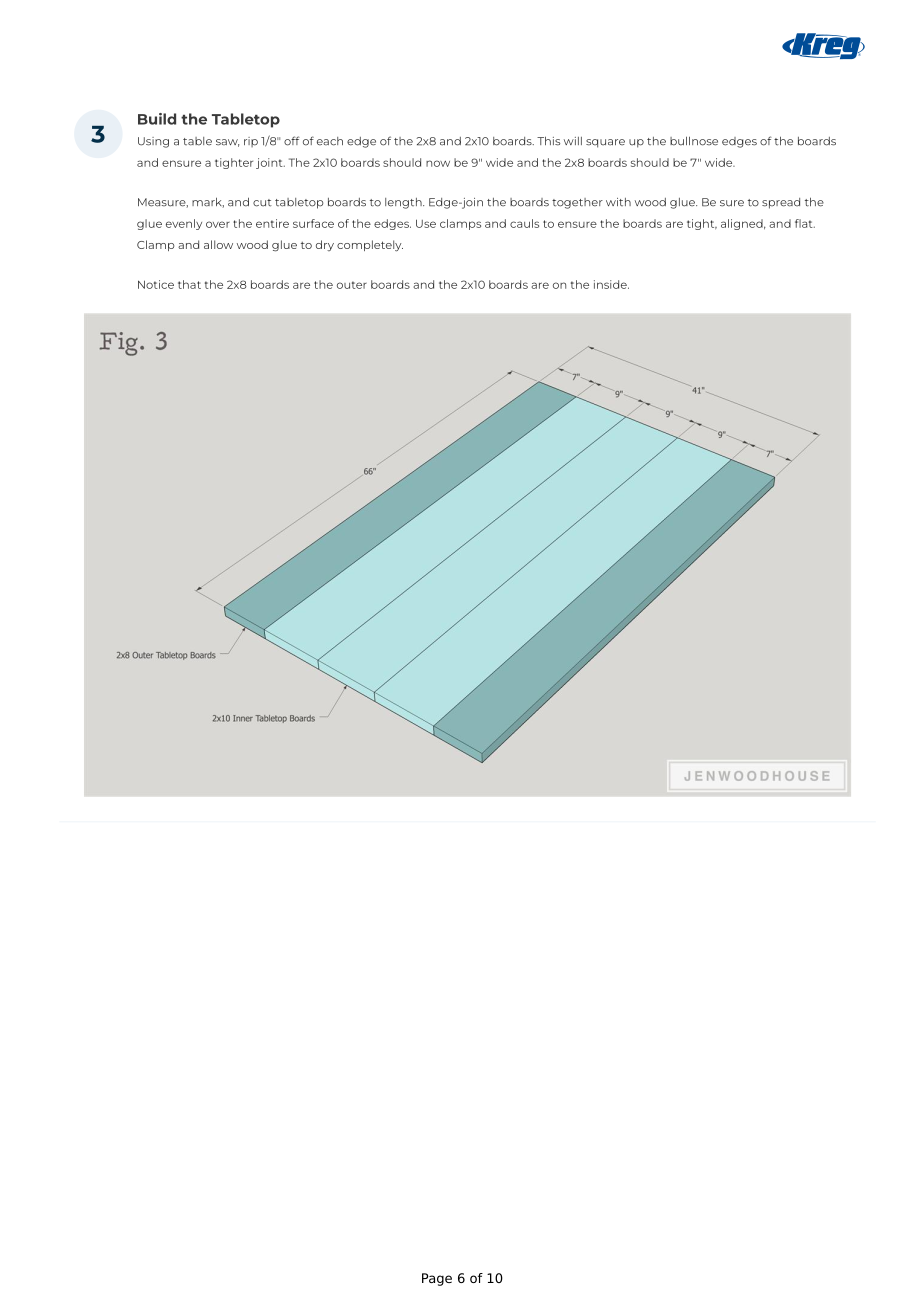  I want to click on Page, so click(437, 1279).
